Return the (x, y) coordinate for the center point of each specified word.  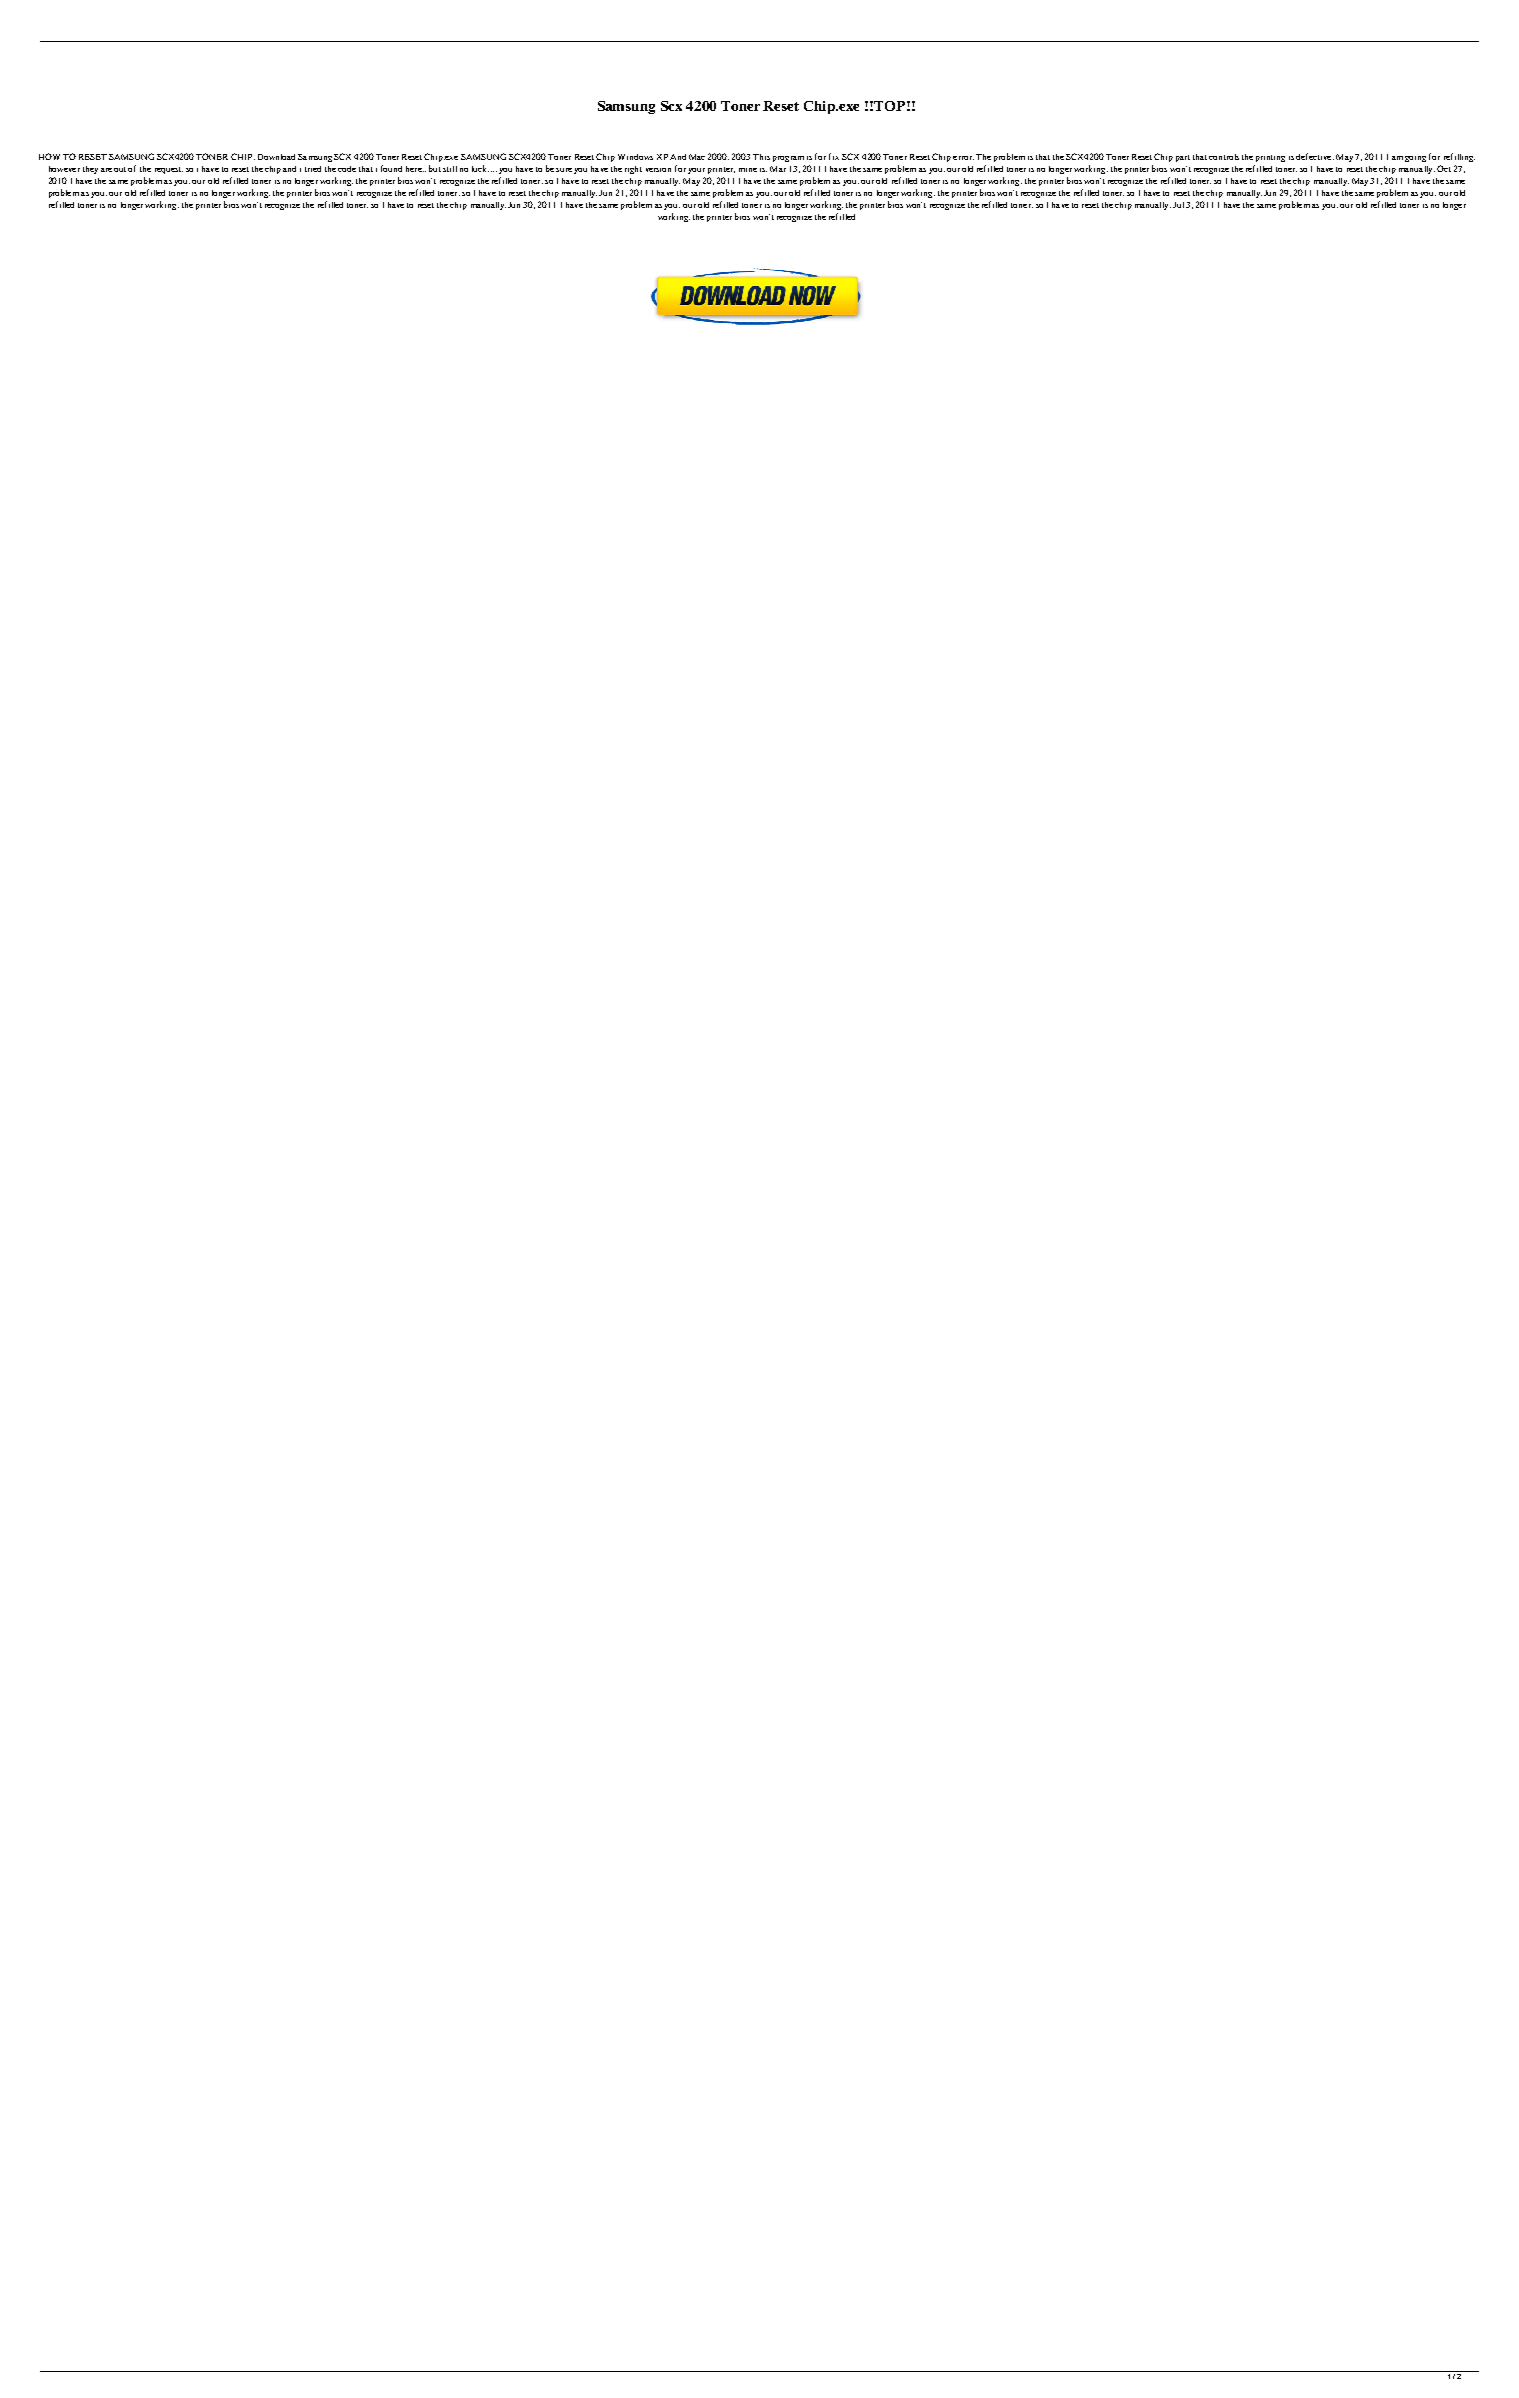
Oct (1444, 168)
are (106, 170)
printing (1270, 158)
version (658, 170)
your (696, 171)
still (450, 169)
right (633, 170)
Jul (1178, 205)
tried (313, 169)
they (90, 170)
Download (276, 157)
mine (748, 170)
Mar (778, 169)
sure (564, 170)
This (761, 157)
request (169, 170)
